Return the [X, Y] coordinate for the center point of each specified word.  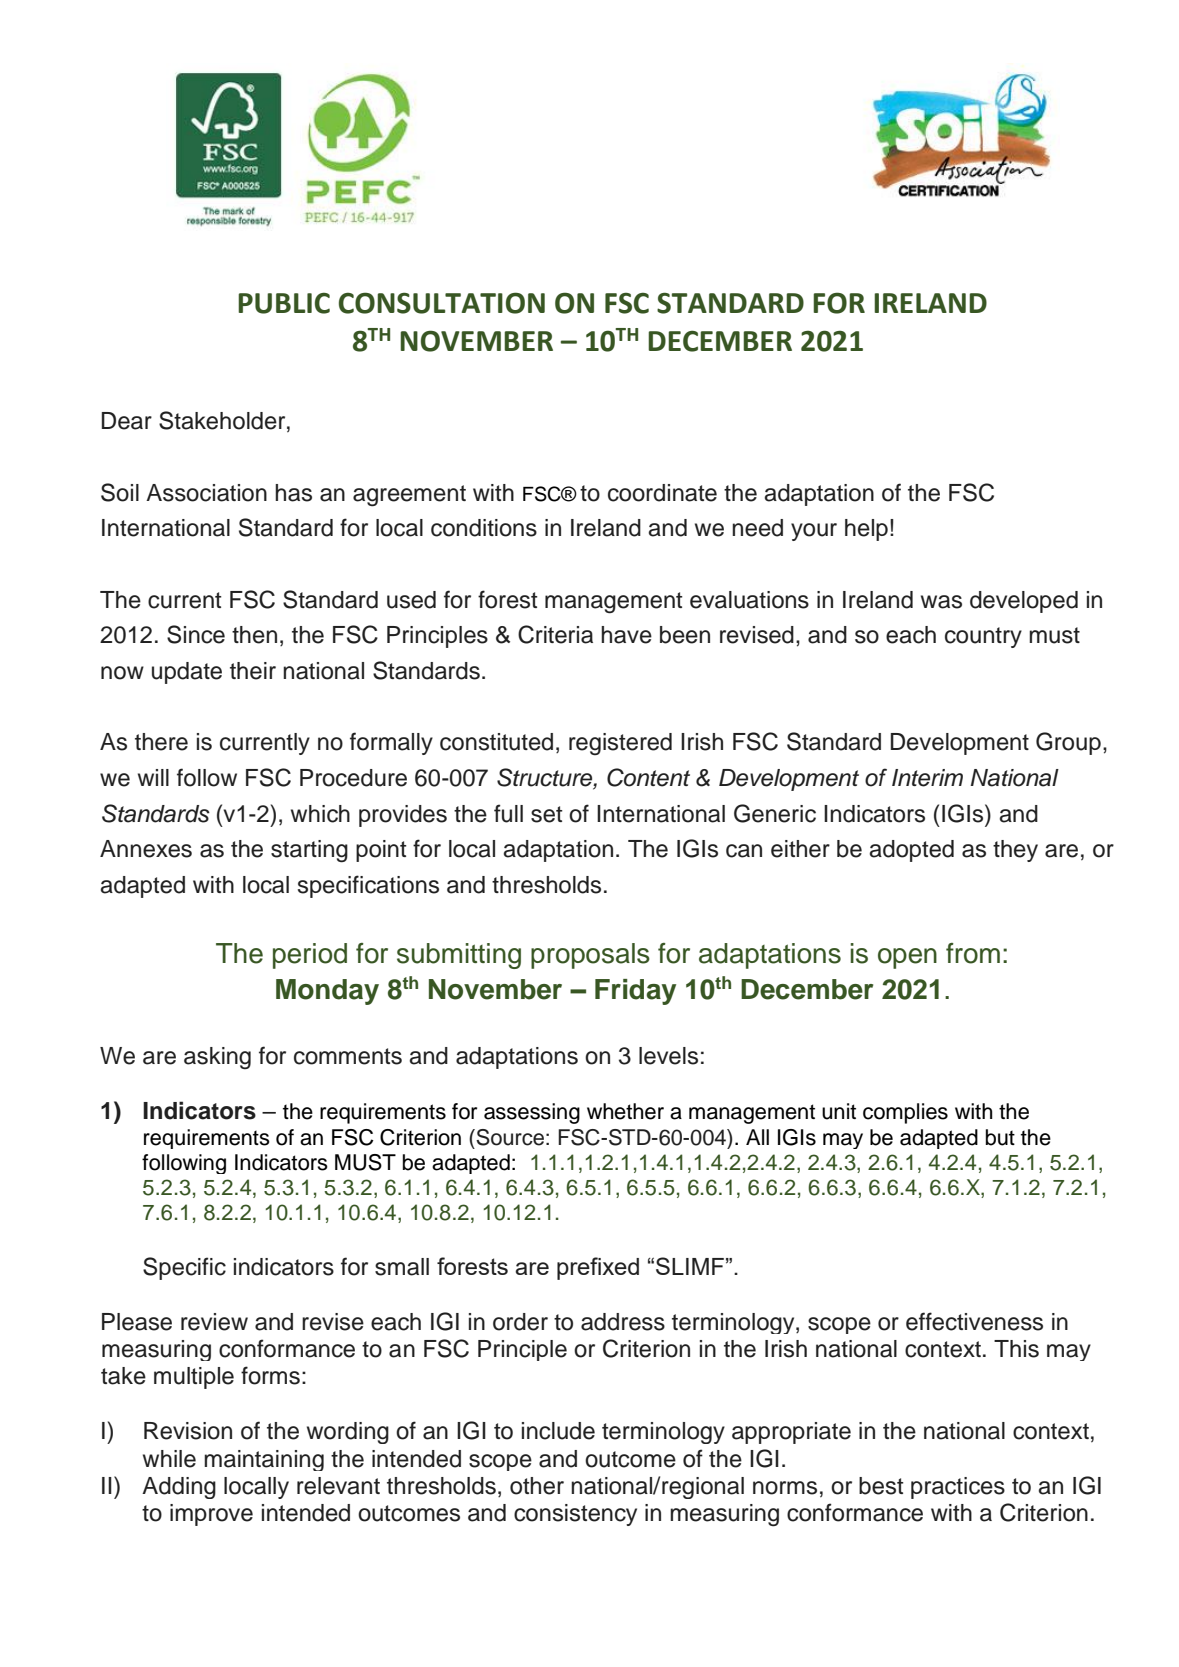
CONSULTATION [442, 303]
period [310, 956]
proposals [590, 956]
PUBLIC [284, 303]
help [866, 530]
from [973, 953]
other [537, 1486]
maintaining [264, 1460]
